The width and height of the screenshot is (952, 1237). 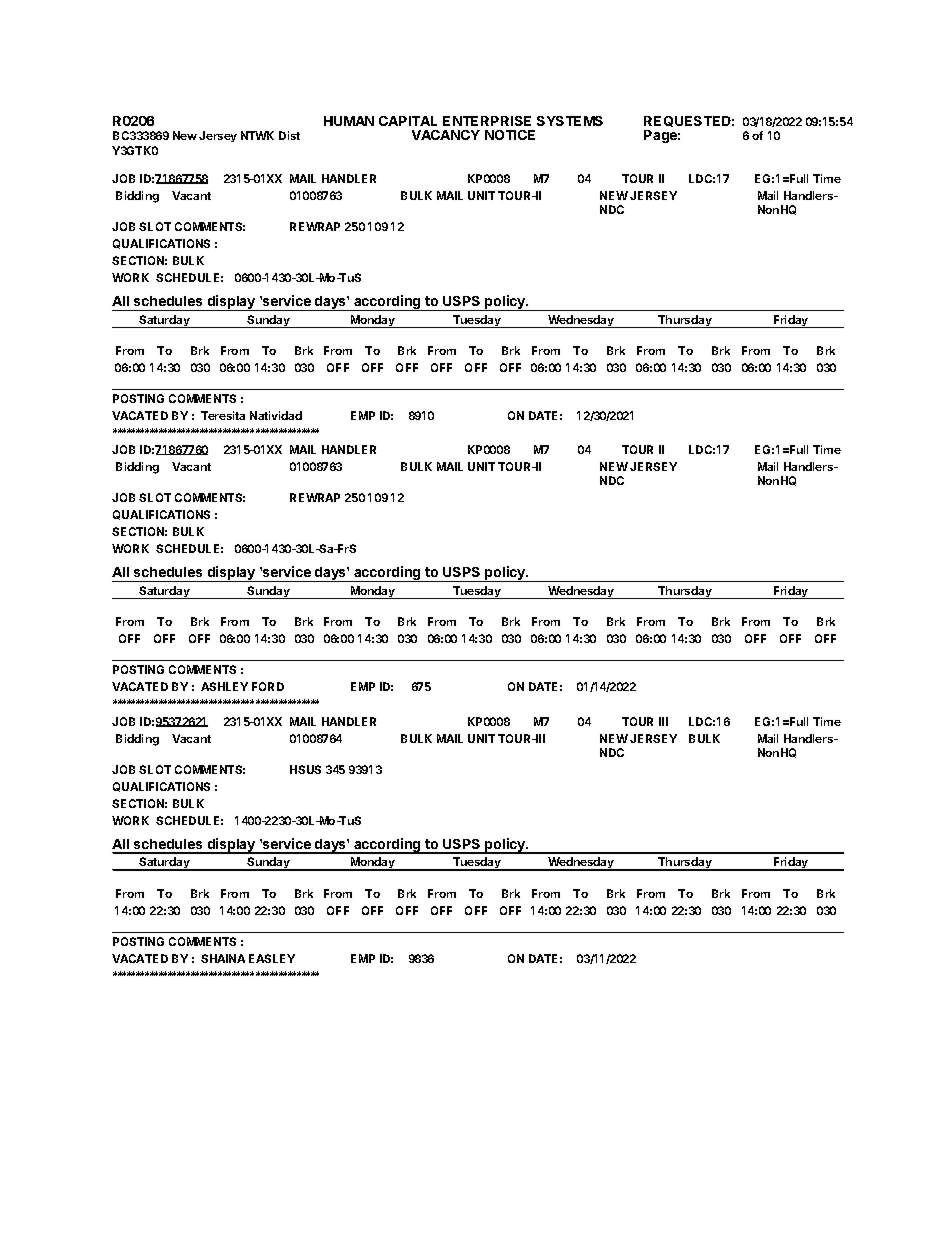 I want to click on VACANCY, so click(x=446, y=135).
